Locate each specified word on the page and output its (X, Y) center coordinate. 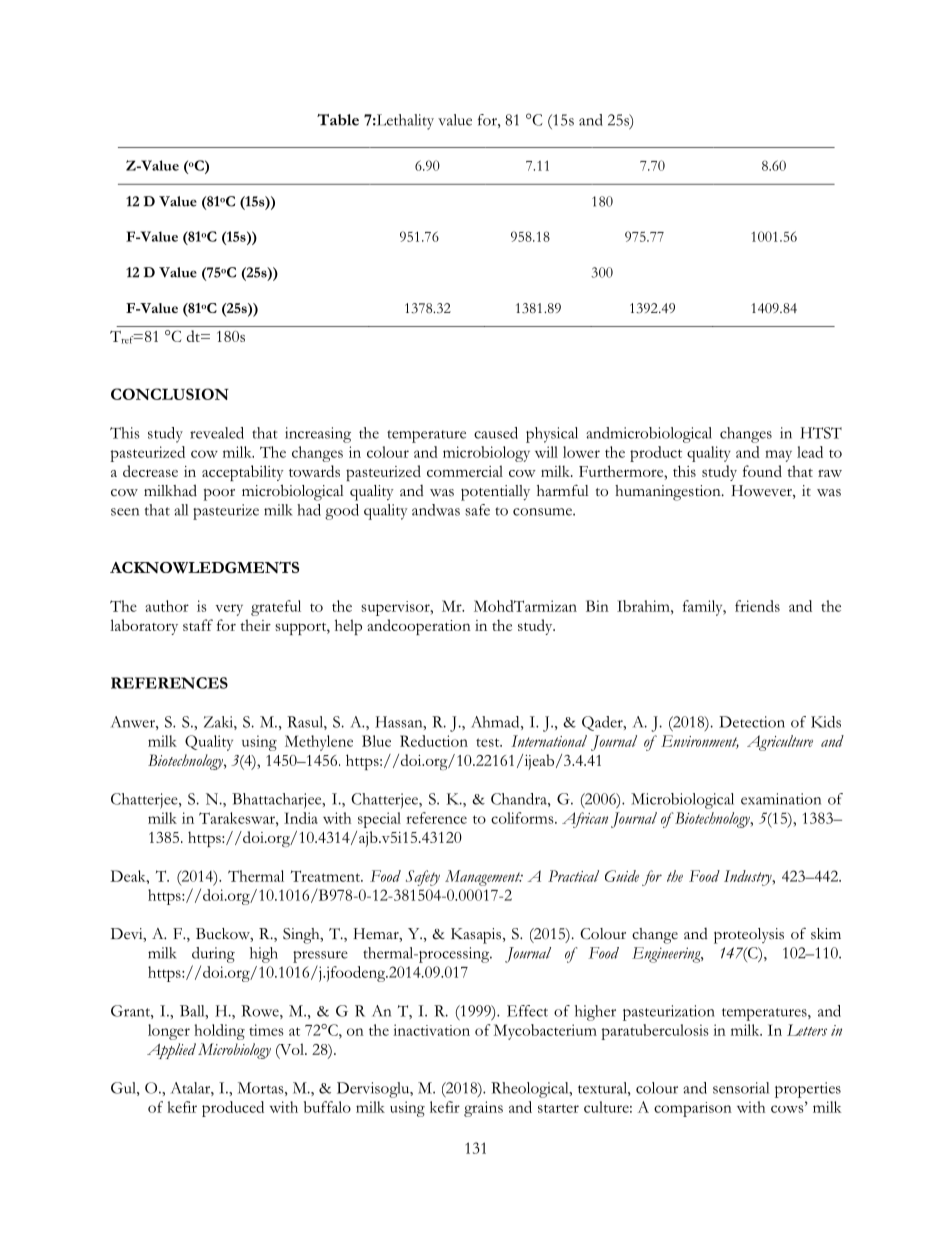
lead (810, 452)
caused (496, 433)
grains (483, 1109)
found (762, 471)
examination (781, 799)
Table (338, 120)
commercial (465, 471)
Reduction (434, 741)
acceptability (243, 473)
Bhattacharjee (278, 801)
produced (233, 1109)
